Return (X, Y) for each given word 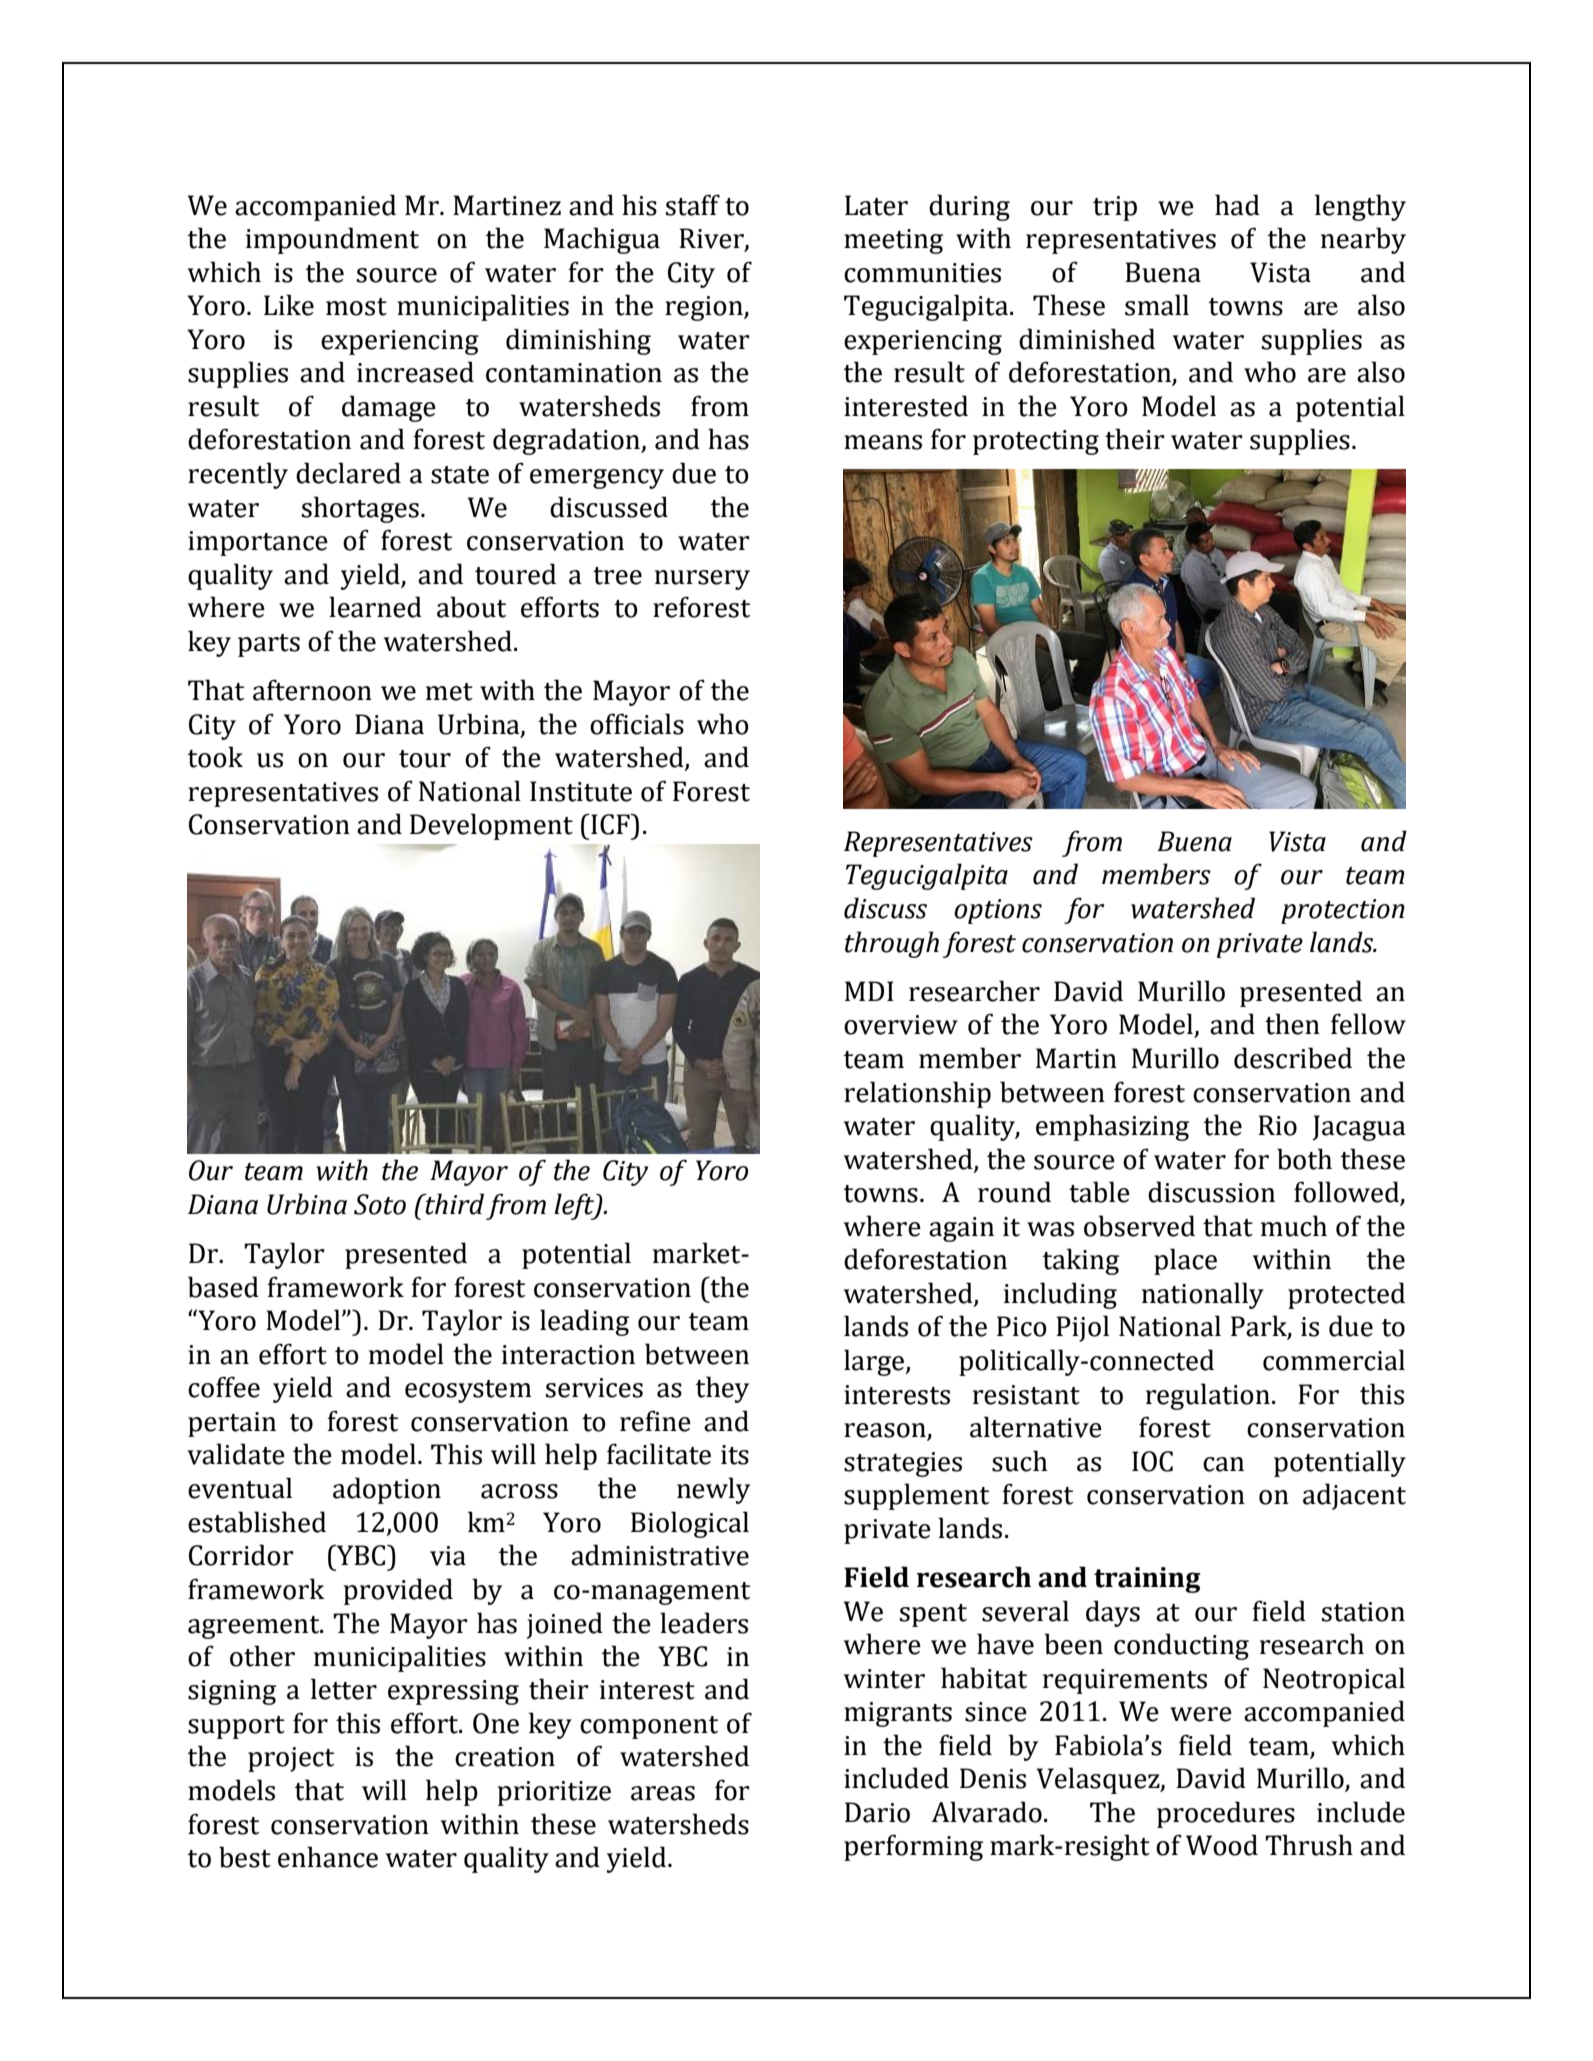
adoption (387, 1490)
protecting (1036, 442)
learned (375, 607)
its (735, 1455)
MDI (869, 991)
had (1237, 205)
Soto (380, 1204)
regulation (1208, 1396)
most (356, 307)
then (1292, 1024)
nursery (702, 580)
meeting (893, 241)
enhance (328, 1857)
